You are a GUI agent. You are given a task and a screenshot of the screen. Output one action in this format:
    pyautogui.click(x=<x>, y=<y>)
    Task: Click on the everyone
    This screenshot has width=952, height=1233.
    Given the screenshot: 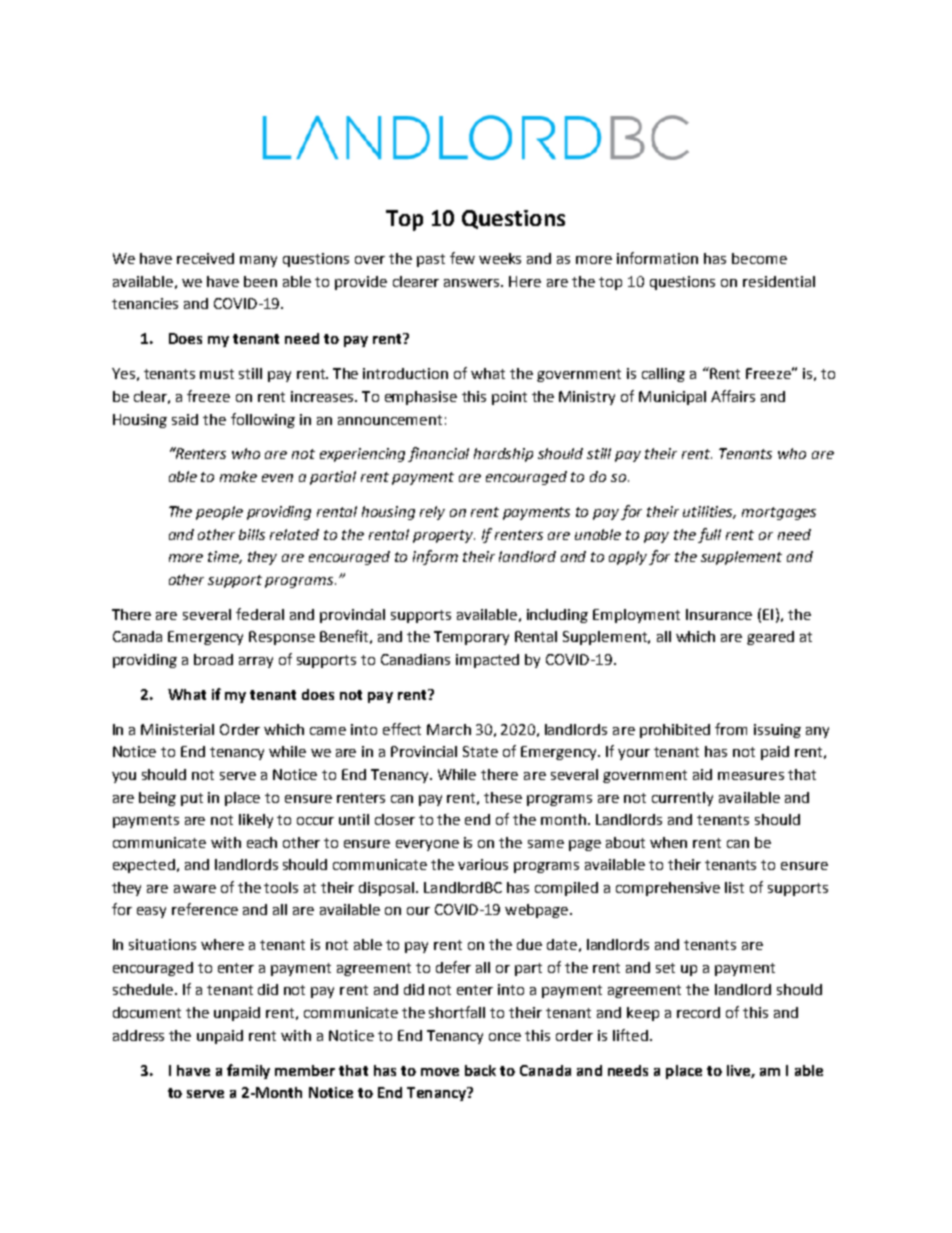 What is the action you would take?
    pyautogui.click(x=427, y=845)
